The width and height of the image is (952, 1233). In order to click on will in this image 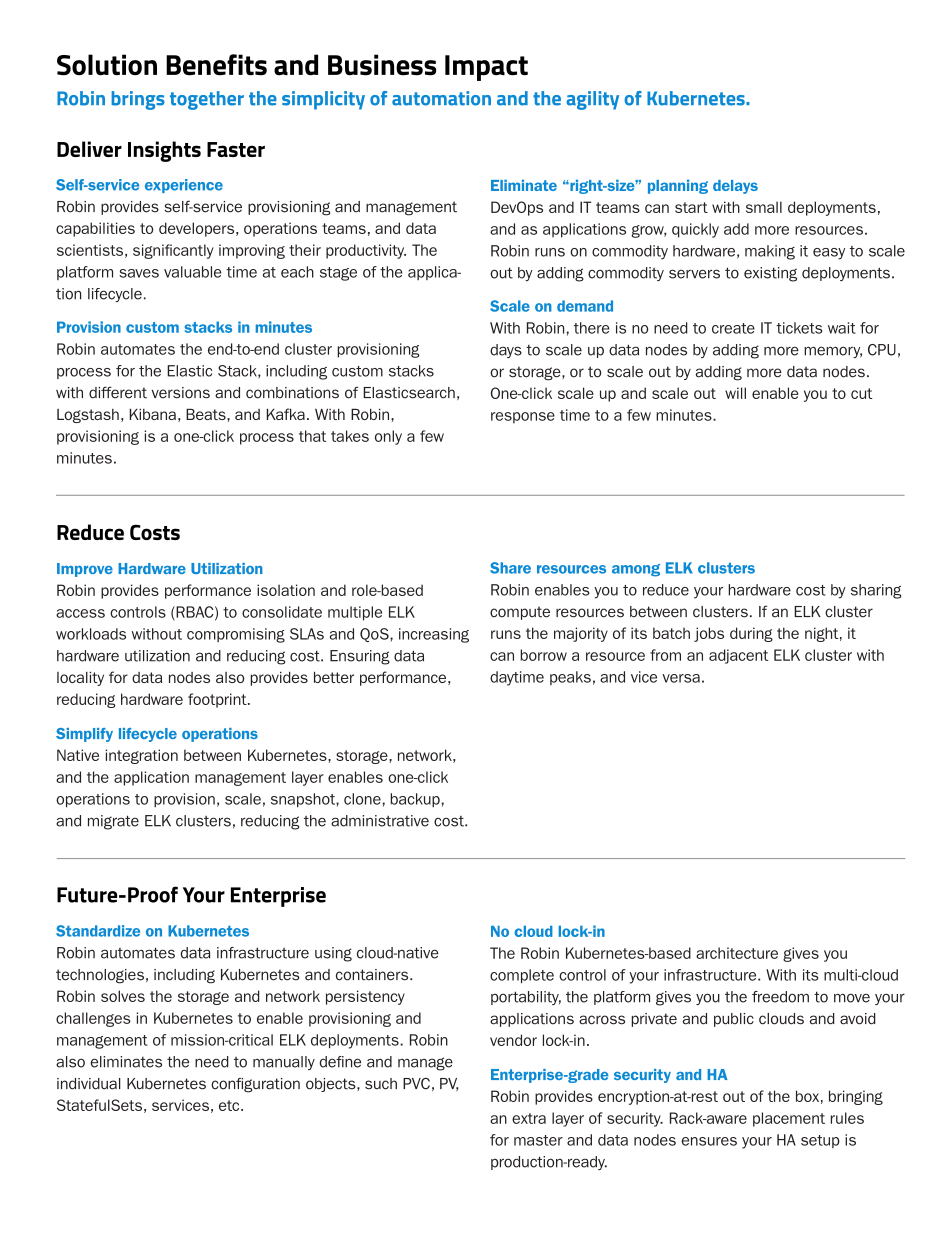, I will do `click(735, 393)`.
